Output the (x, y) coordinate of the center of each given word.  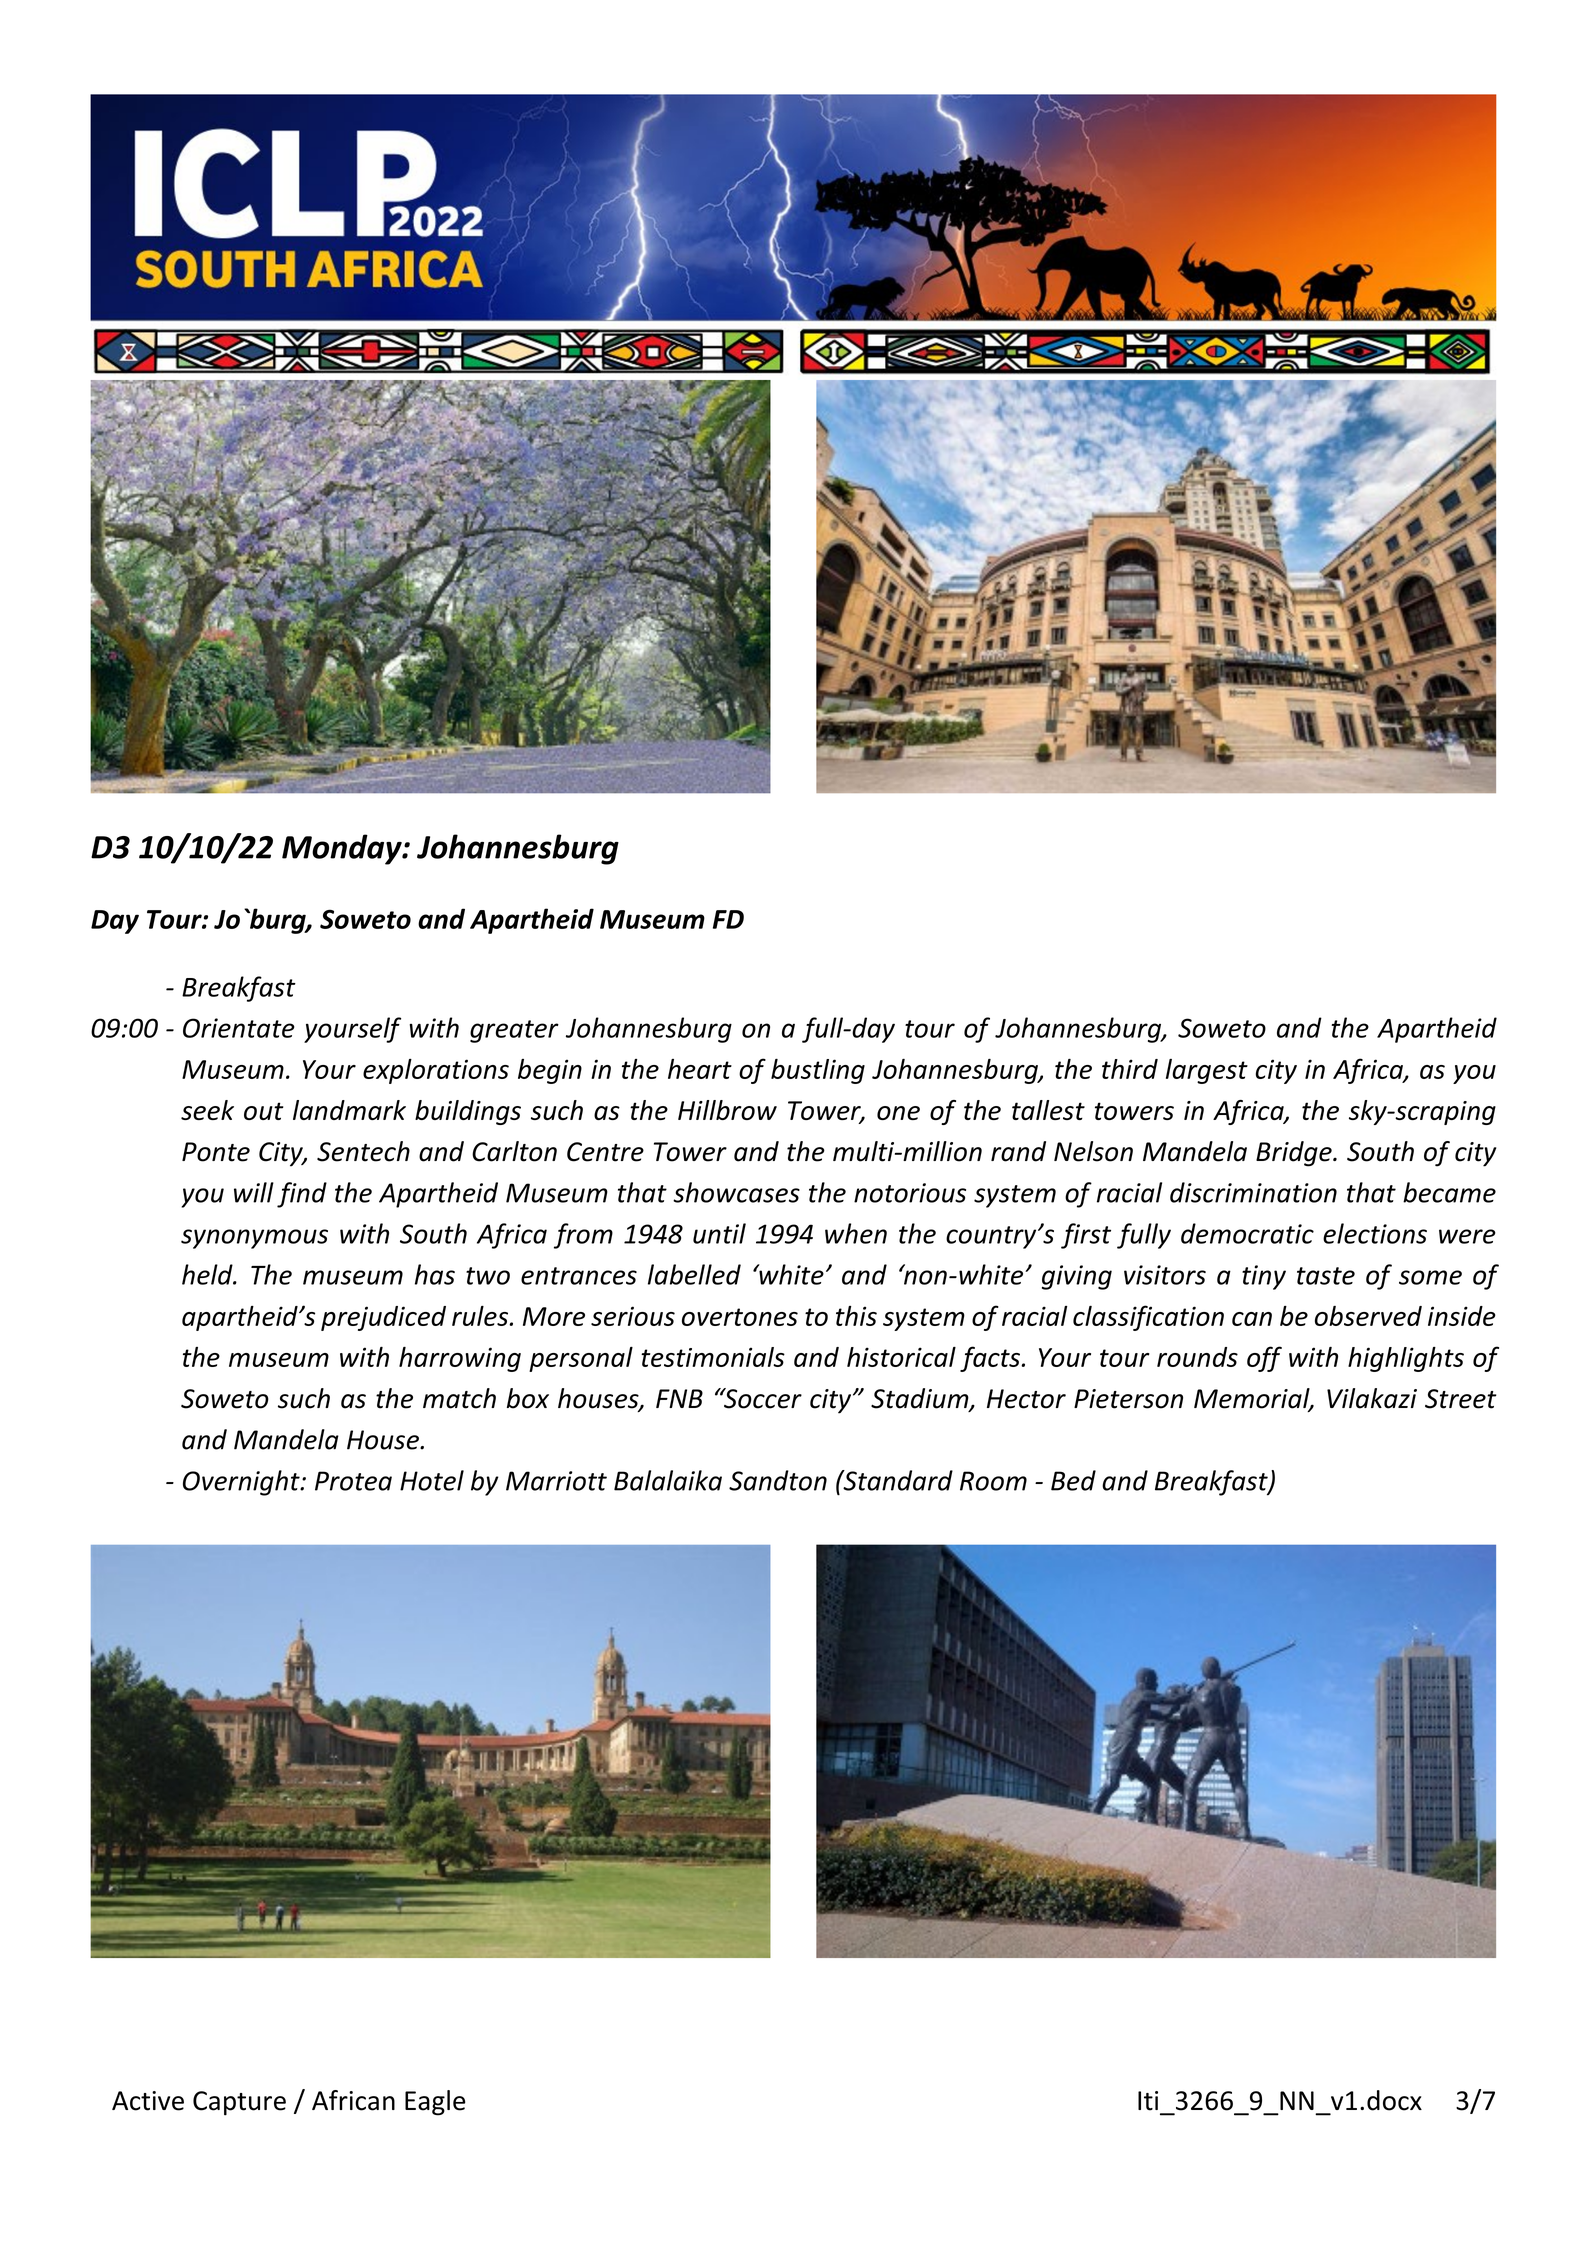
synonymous (254, 1239)
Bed (1073, 1480)
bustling (818, 1071)
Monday (343, 849)
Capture (239, 2103)
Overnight (242, 1483)
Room (993, 1481)
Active (148, 2101)
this (856, 1316)
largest (1207, 1071)
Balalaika (668, 1480)
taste (1326, 1276)
